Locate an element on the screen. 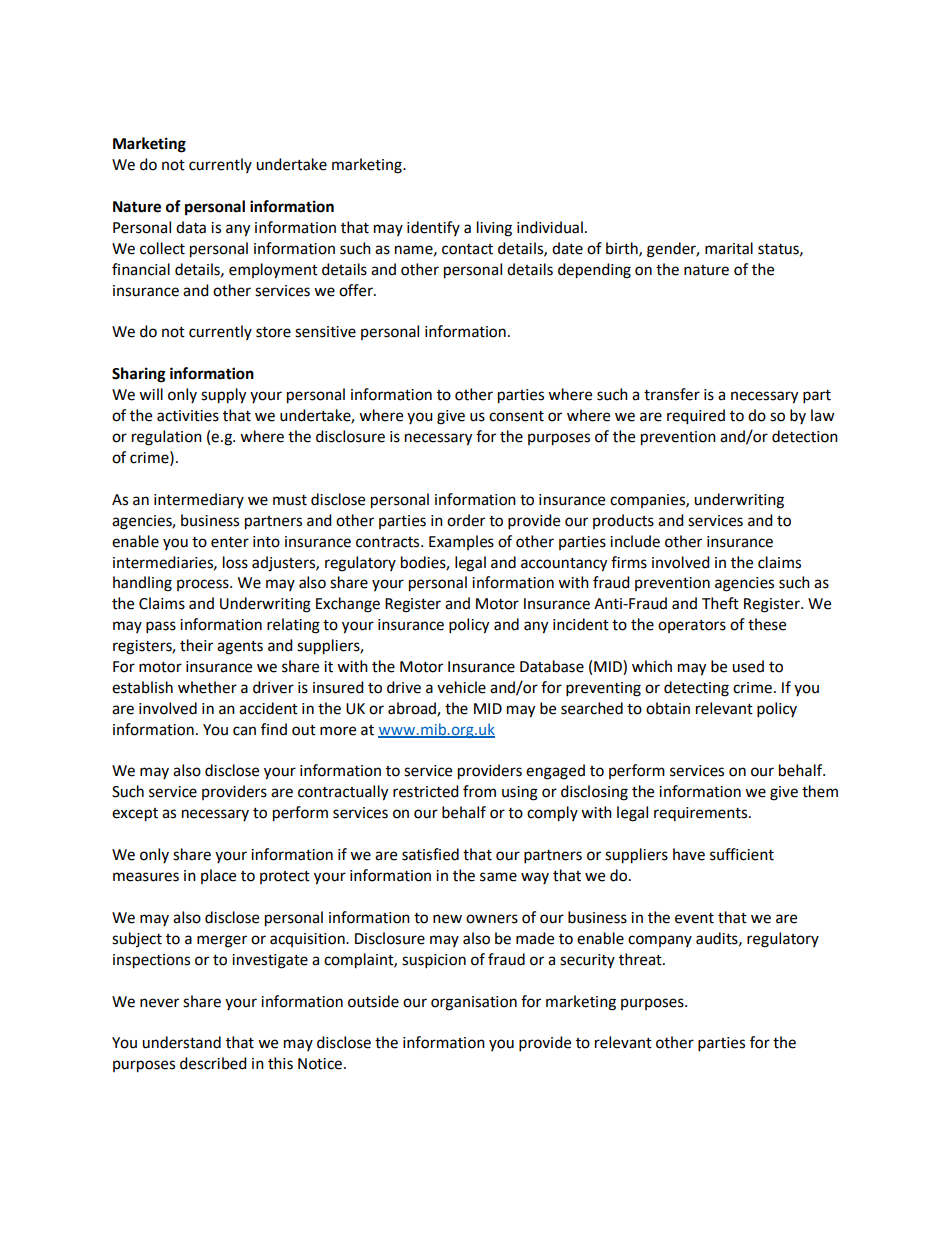 The height and width of the screenshot is (1233, 952). can is located at coordinates (244, 731).
